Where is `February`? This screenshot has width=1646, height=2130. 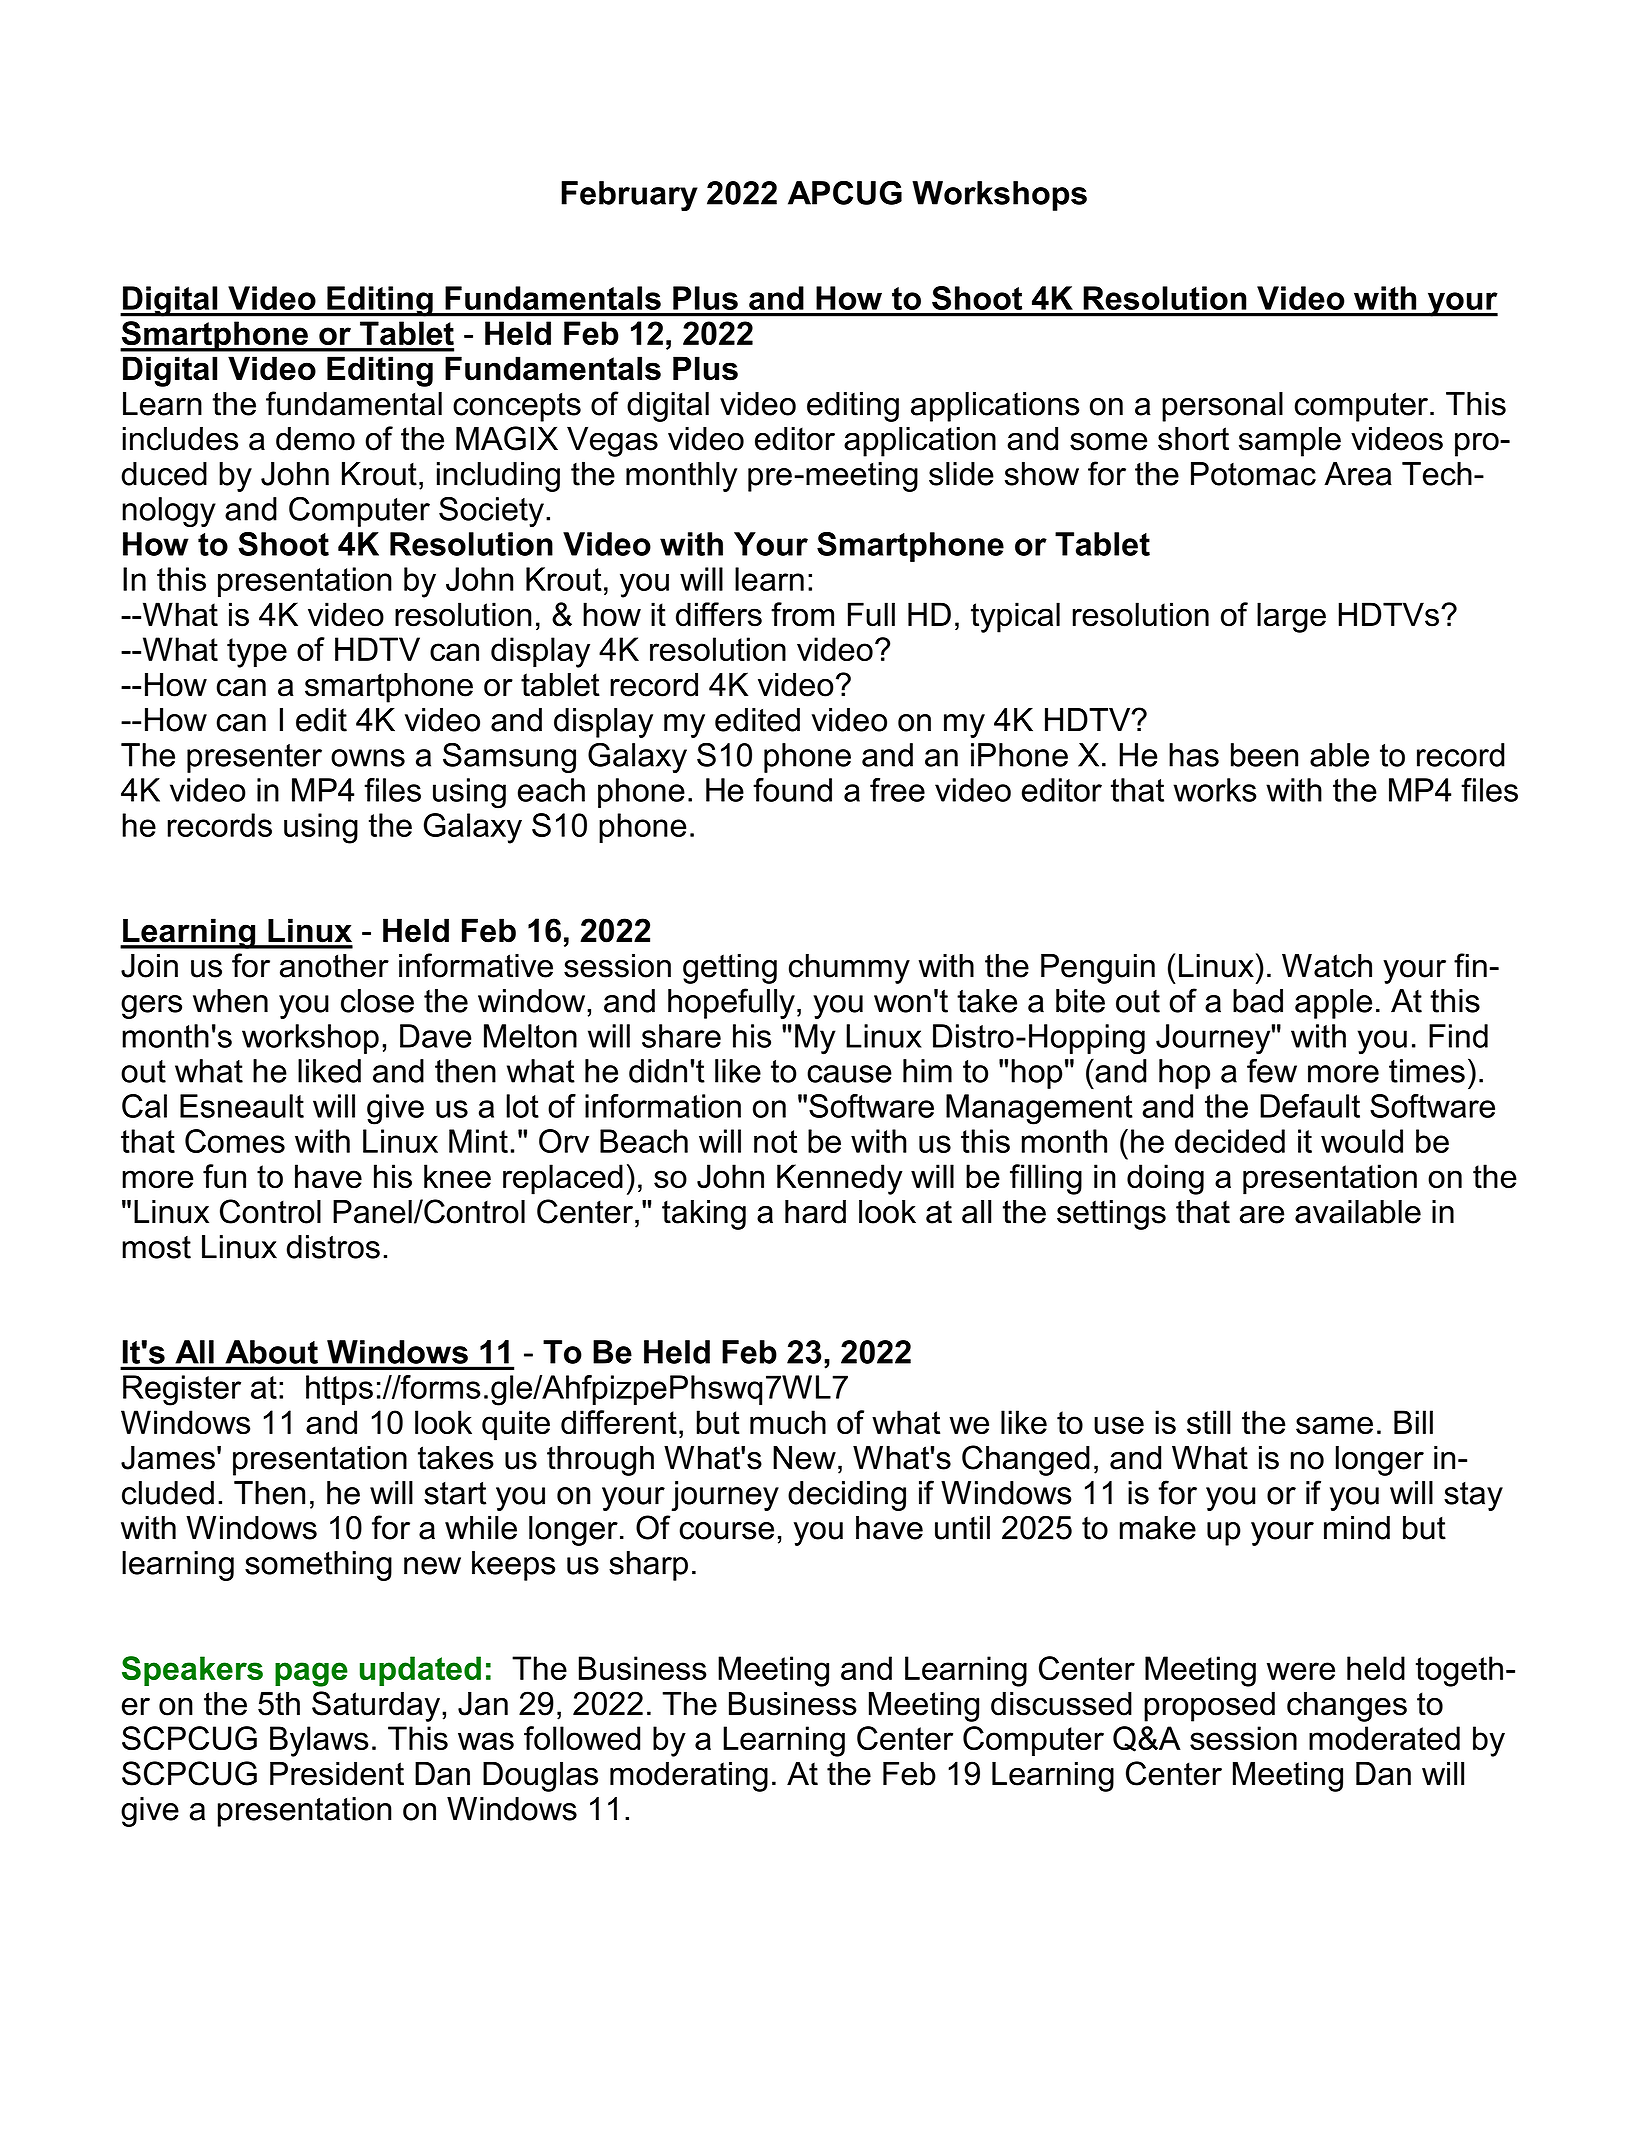
February is located at coordinates (629, 196).
